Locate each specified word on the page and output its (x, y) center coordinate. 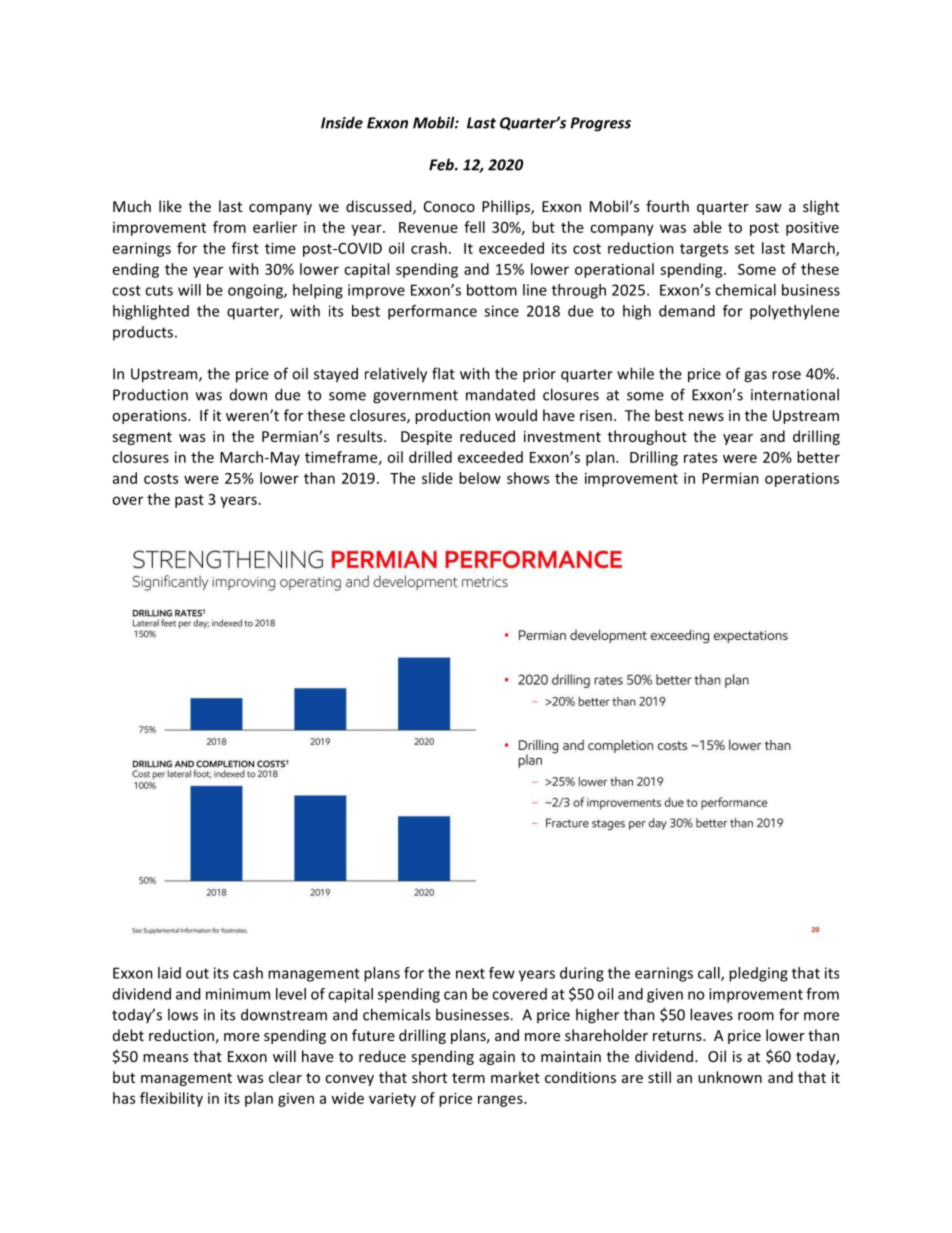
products (144, 333)
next (470, 973)
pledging (758, 974)
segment (142, 438)
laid (169, 973)
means (165, 1058)
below (480, 478)
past (189, 501)
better (818, 457)
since (501, 311)
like (170, 206)
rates (700, 458)
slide (437, 478)
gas (755, 377)
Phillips (507, 207)
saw (768, 208)
